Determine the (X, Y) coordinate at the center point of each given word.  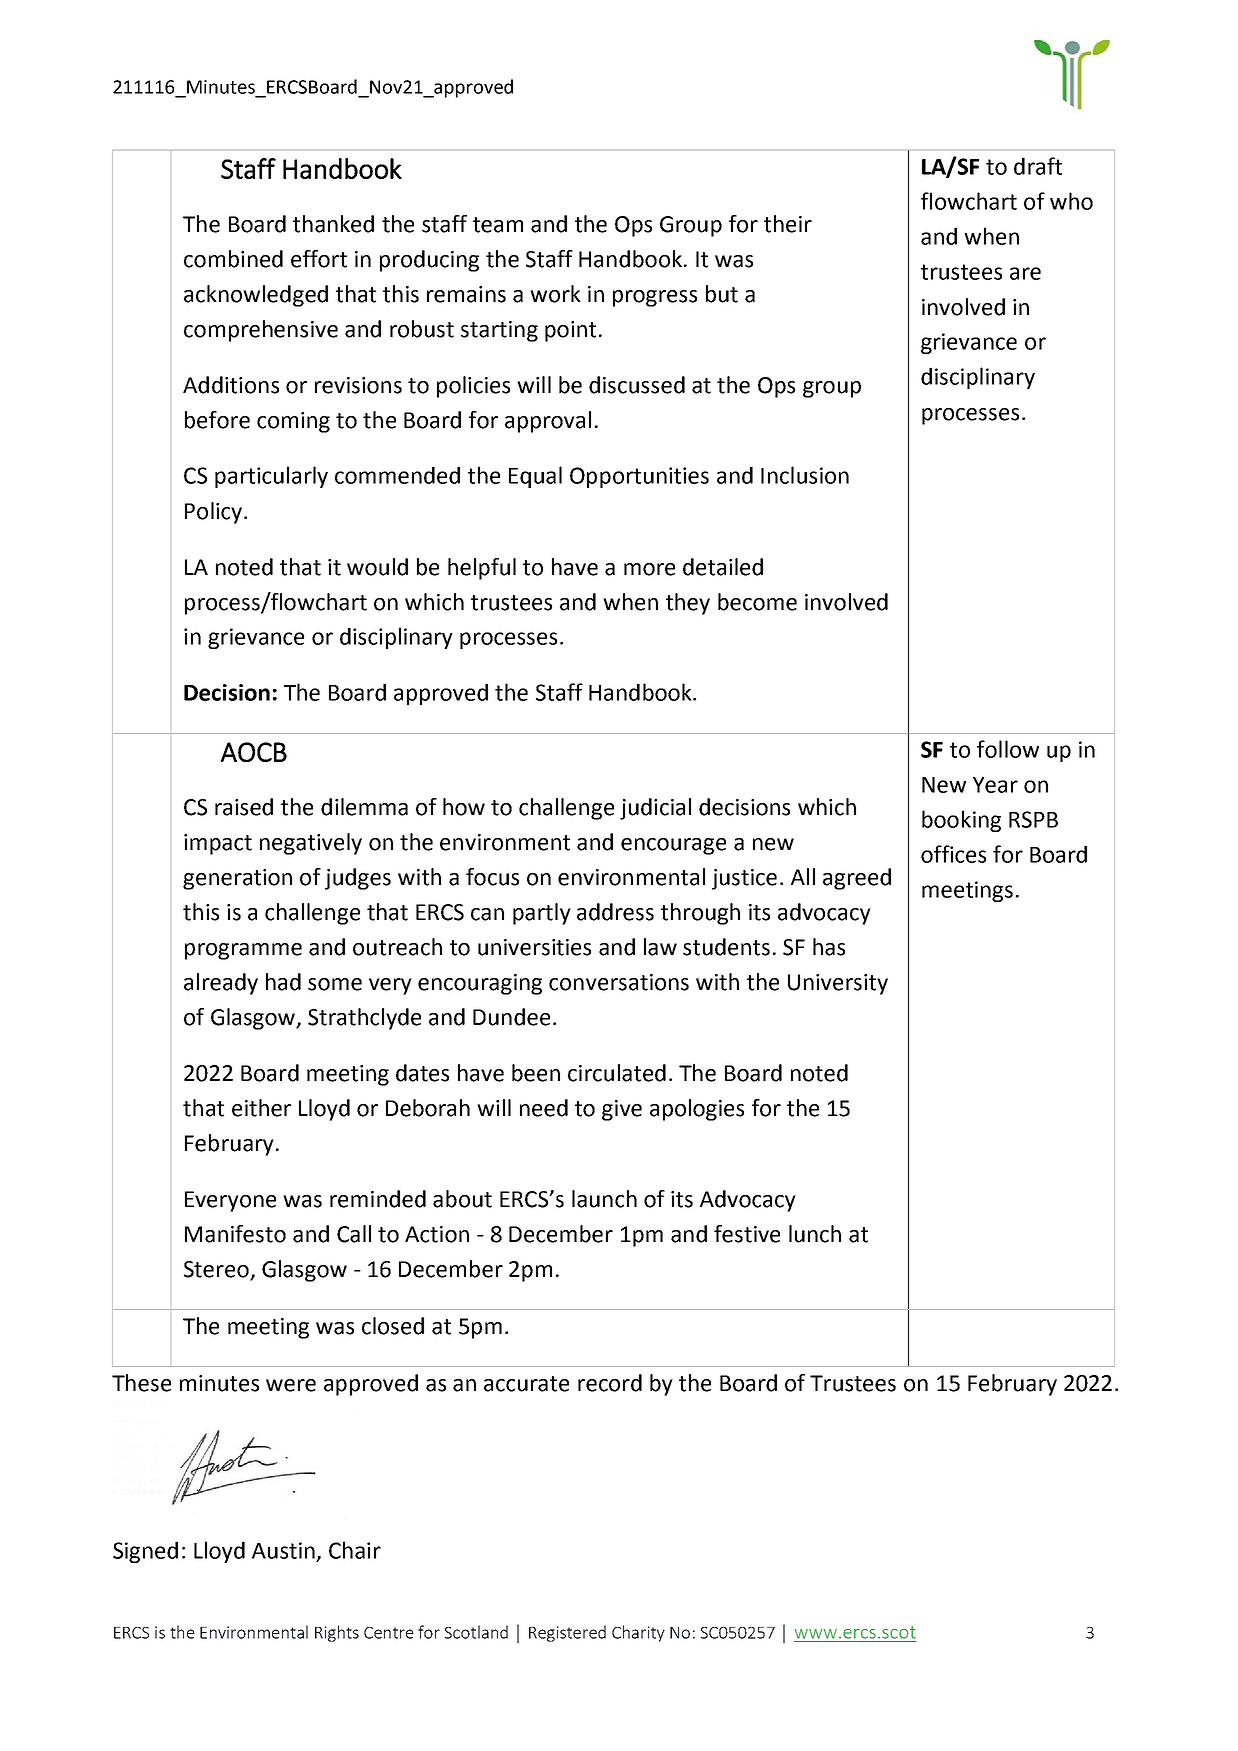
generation (237, 879)
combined (233, 259)
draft (1038, 166)
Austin (283, 1550)
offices (953, 854)
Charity (638, 1633)
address (615, 912)
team (498, 225)
